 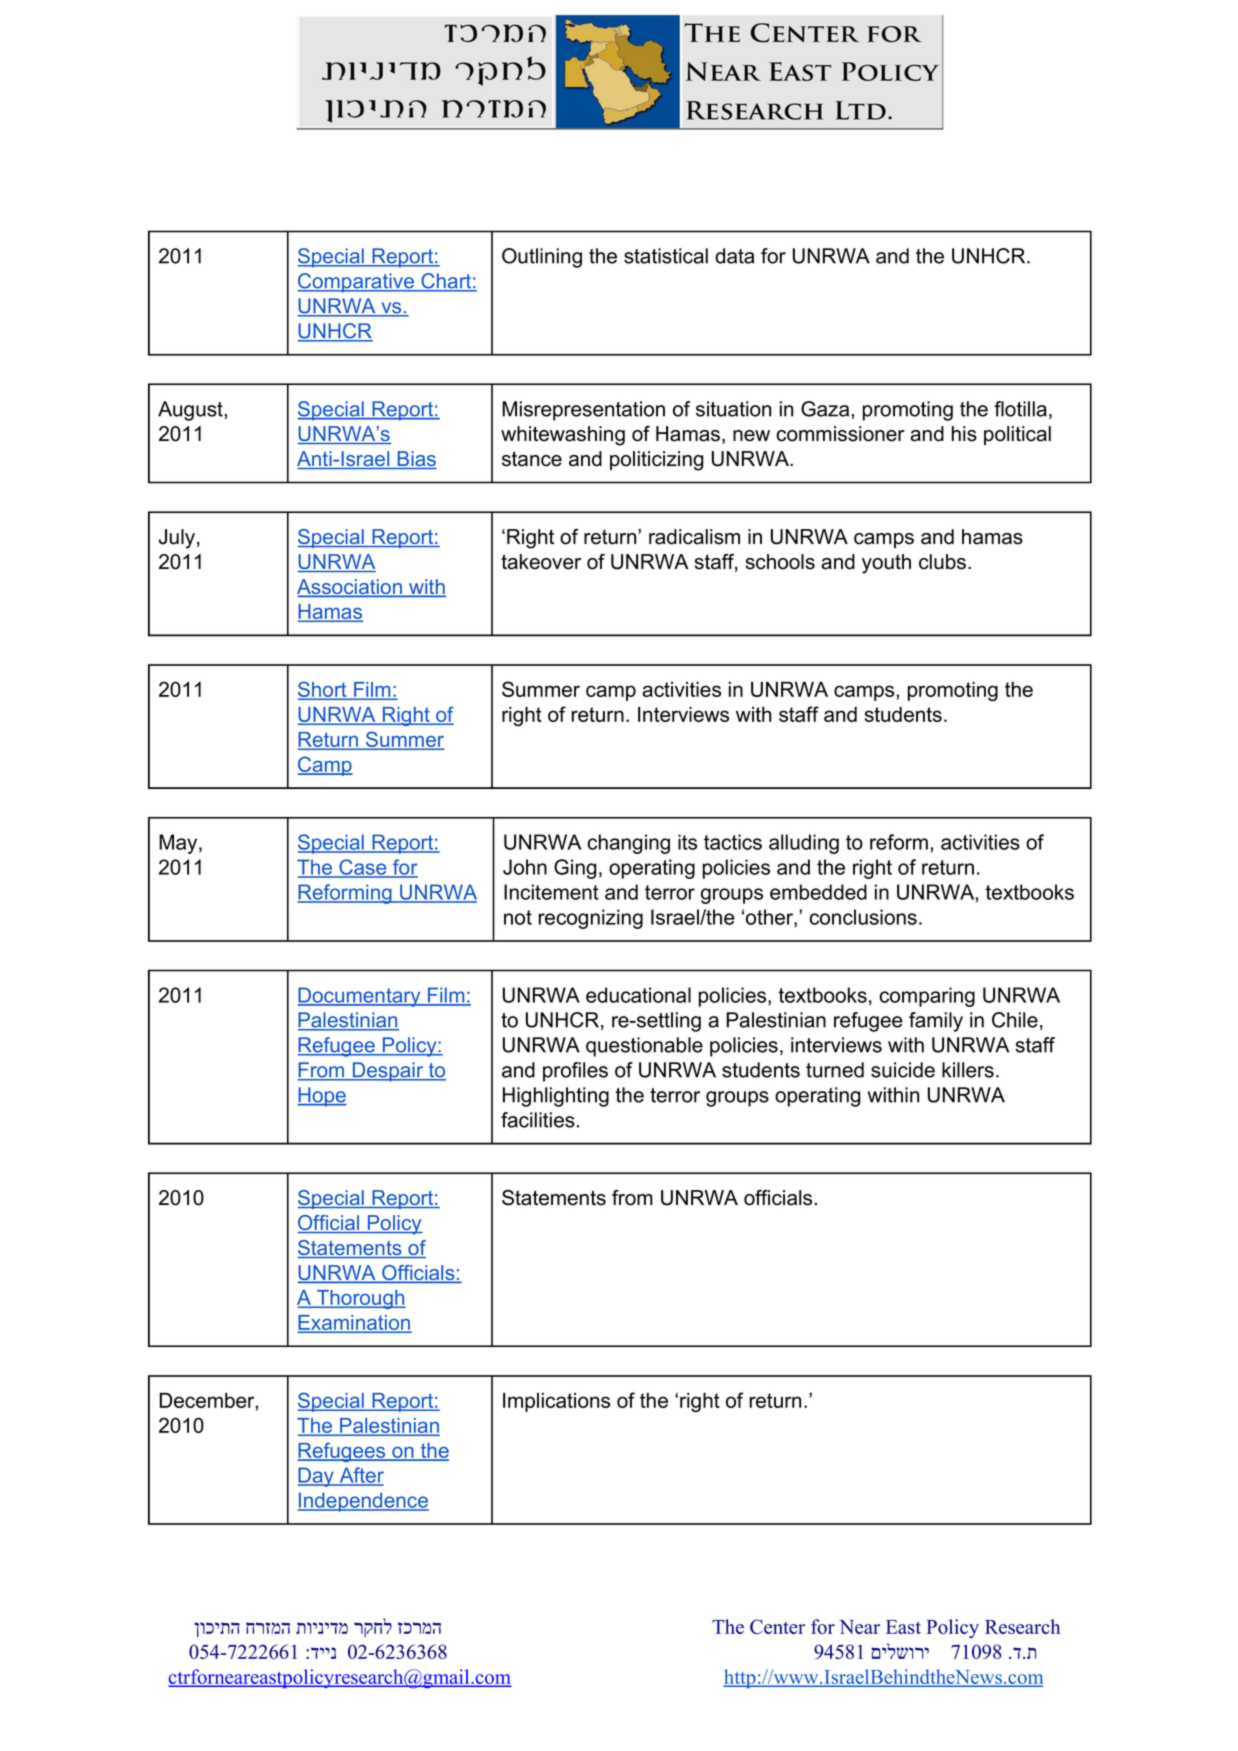 What do you see at coordinates (666, 256) in the page?
I see `statistical` at bounding box center [666, 256].
